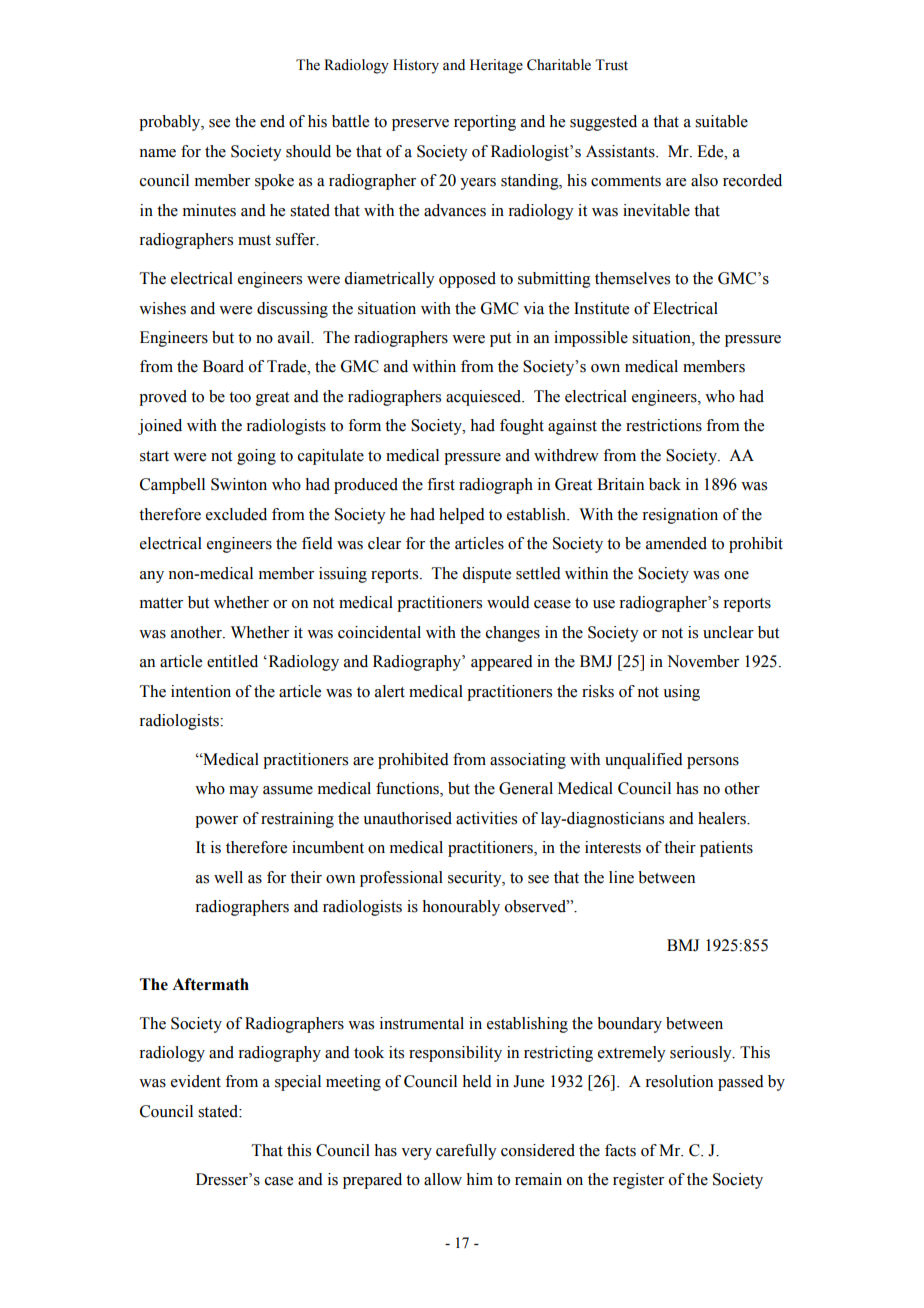  Describe the element at coordinates (244, 792) in the screenshot. I see `may` at that location.
